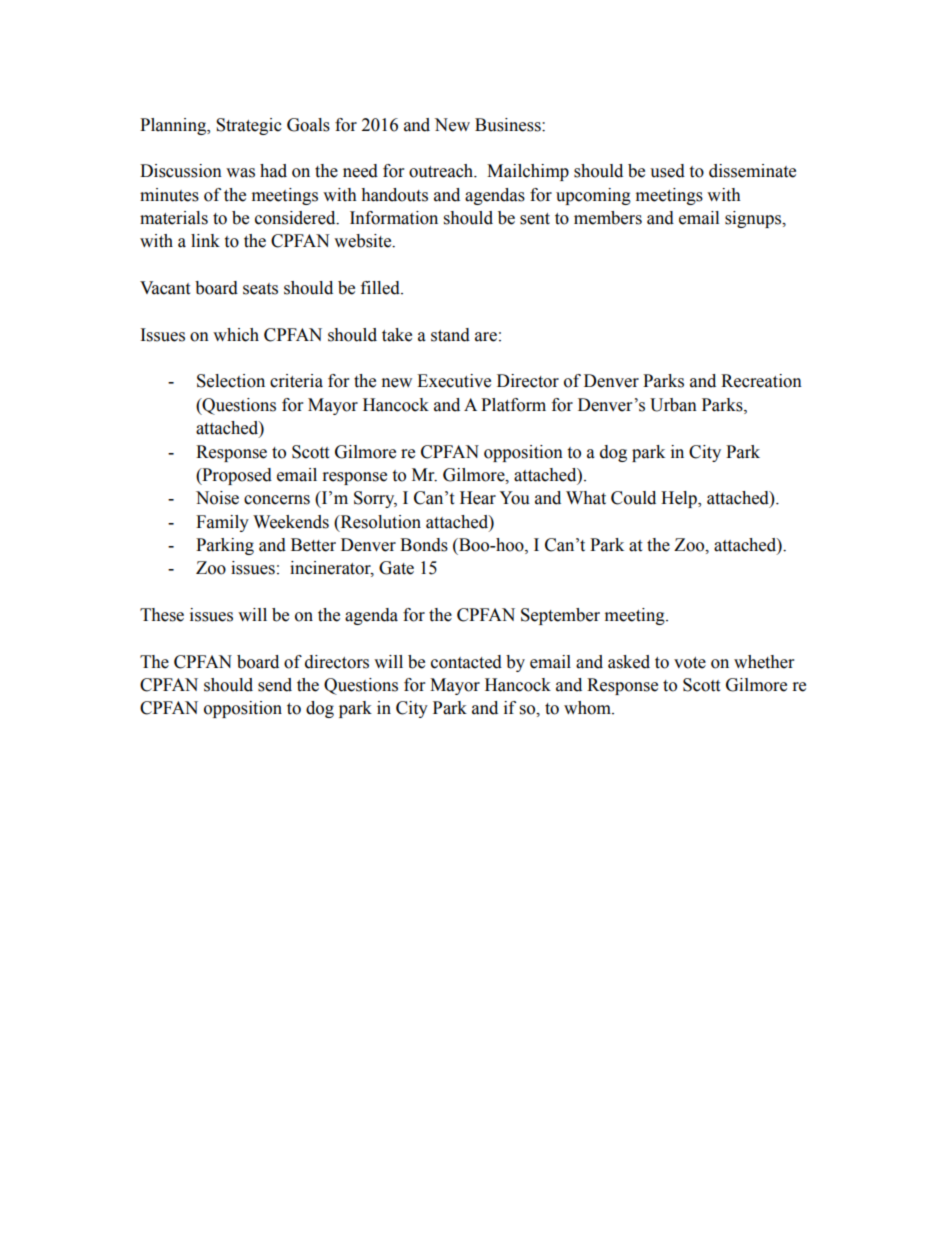 This page has height=1233, width=952. What do you see at coordinates (560, 616) in the page?
I see `September` at bounding box center [560, 616].
